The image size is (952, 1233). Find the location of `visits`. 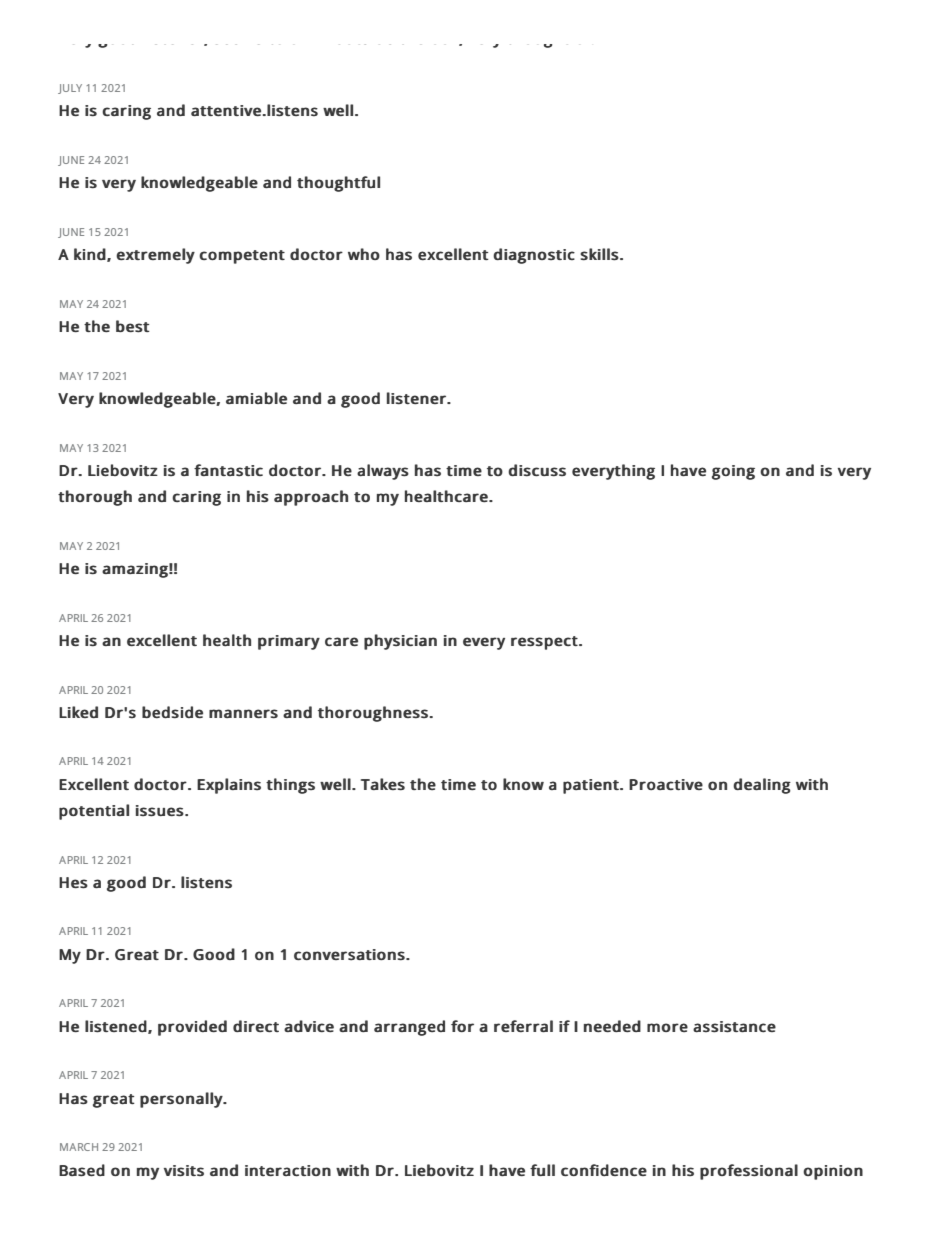

visits is located at coordinates (184, 1171).
